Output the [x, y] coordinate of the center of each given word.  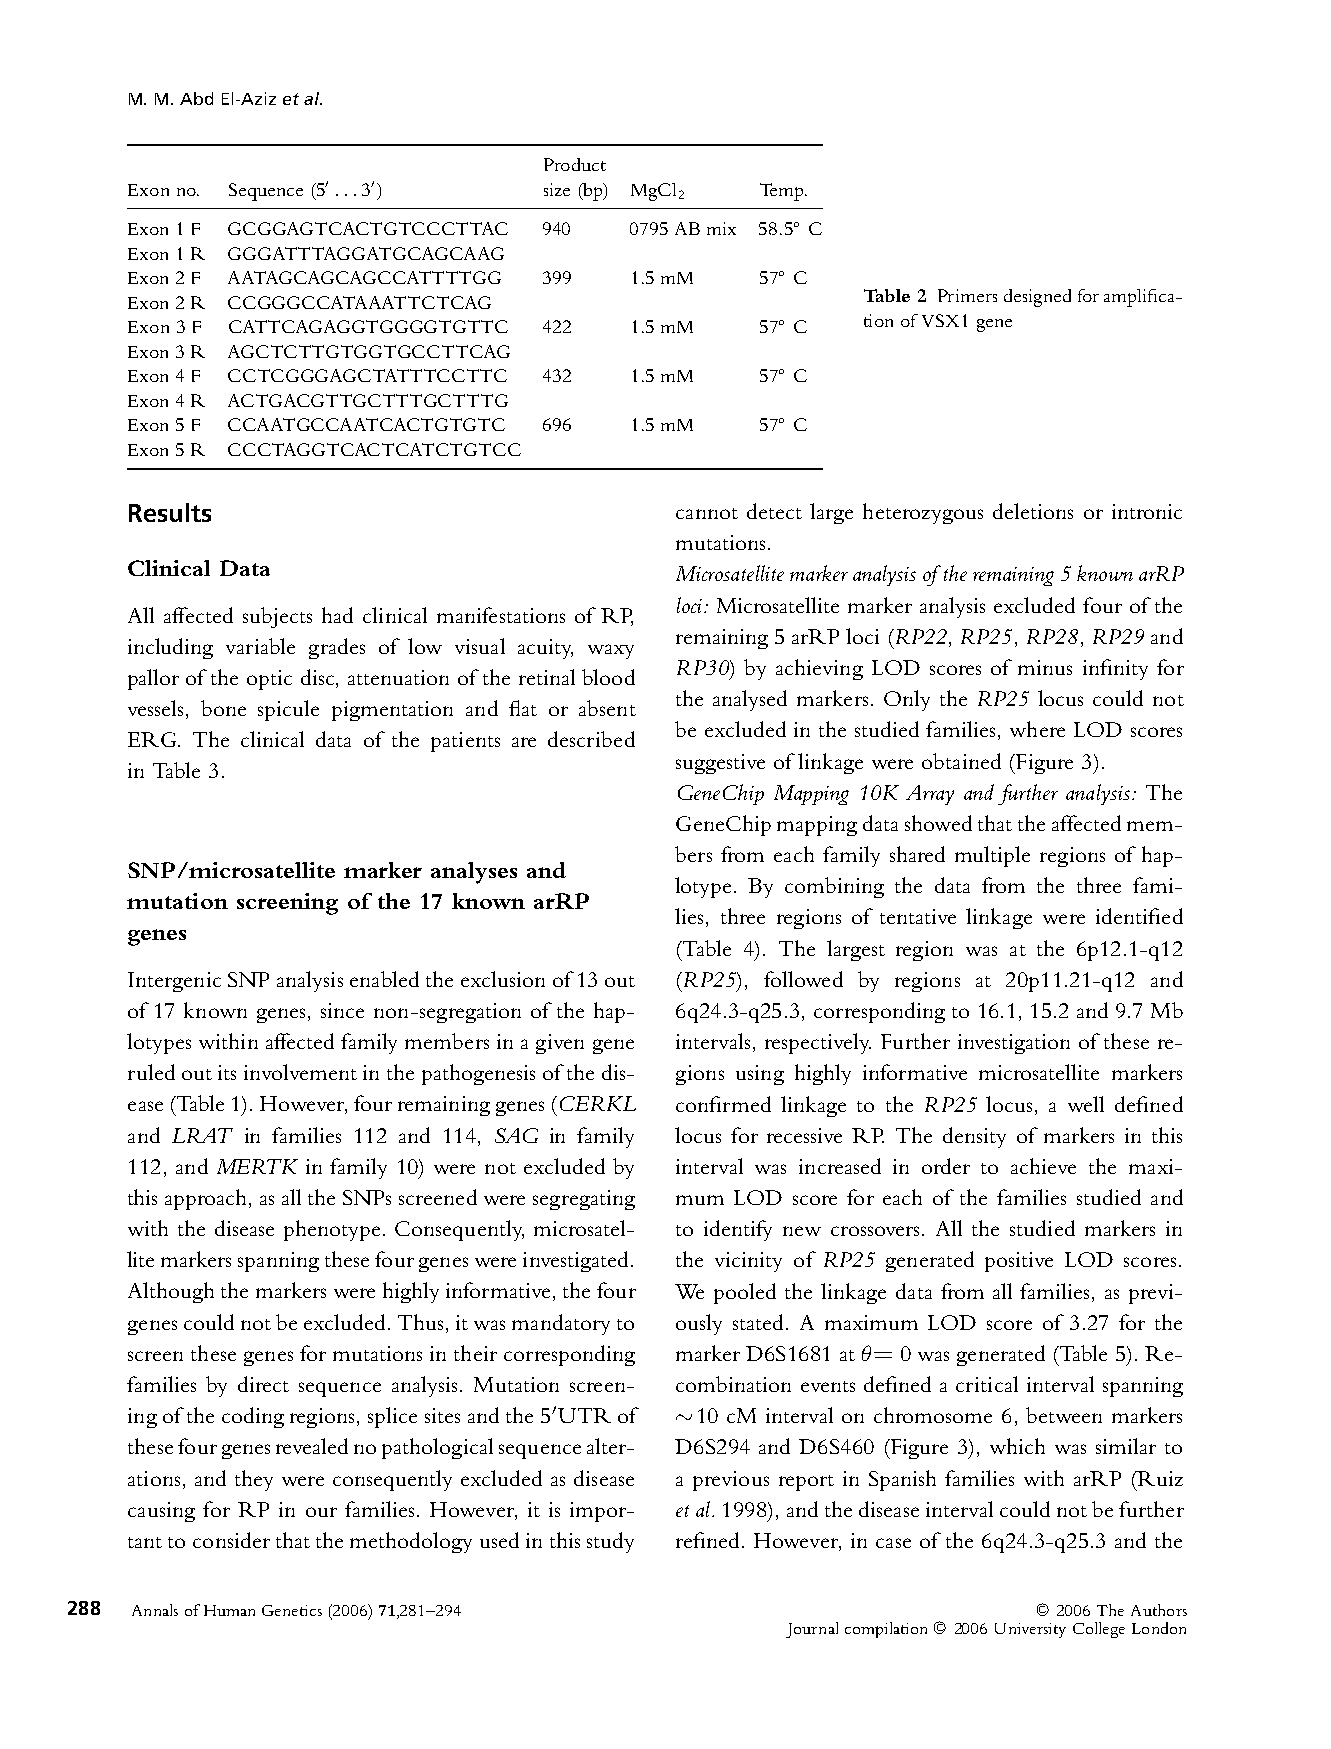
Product [575, 164]
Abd [196, 98]
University [1030, 1630]
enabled [384, 979]
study [610, 1542]
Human [229, 1610]
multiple [992, 856]
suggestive [720, 764]
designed [1037, 298]
